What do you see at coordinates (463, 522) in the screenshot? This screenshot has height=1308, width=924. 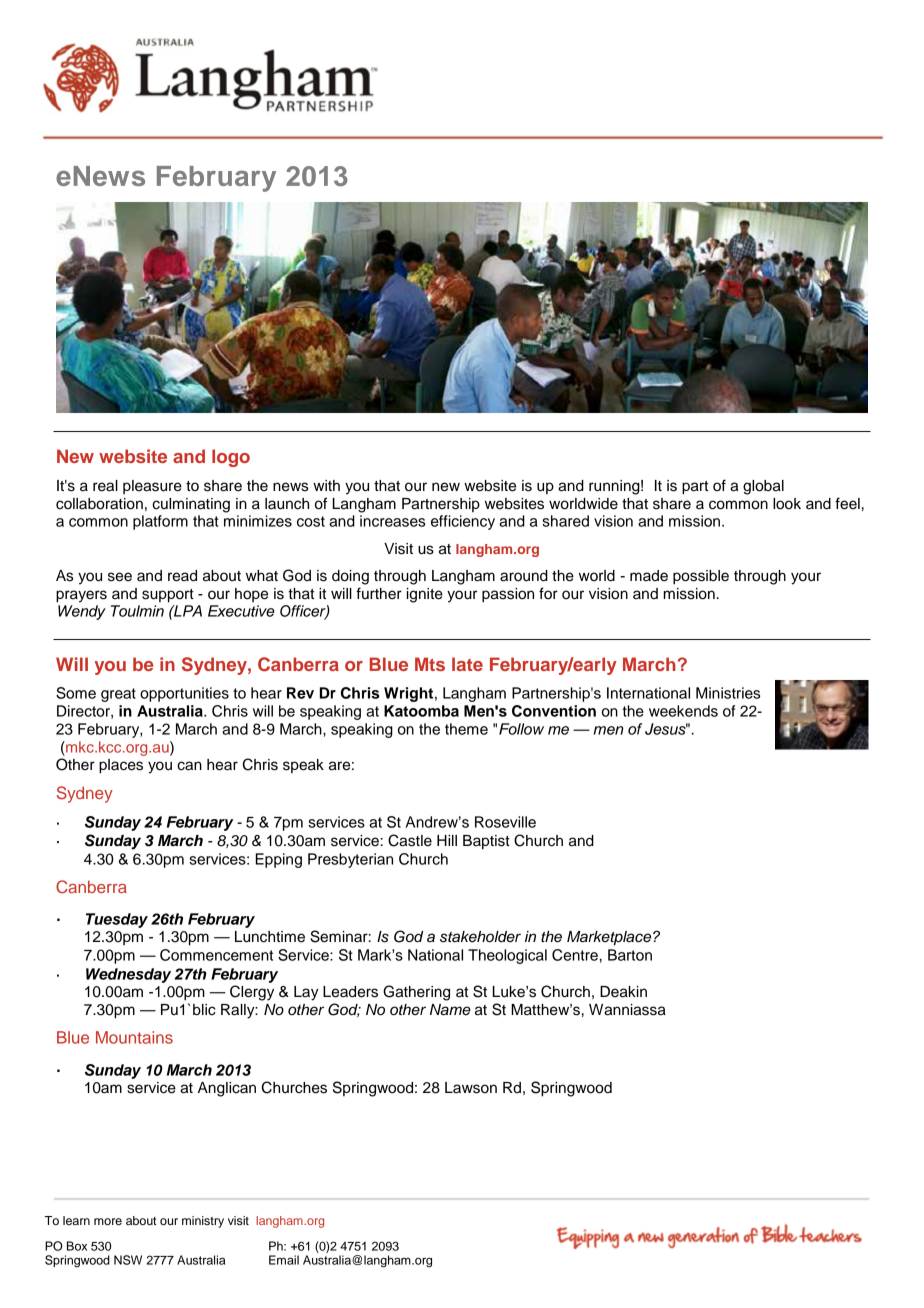 I see `efficiency` at bounding box center [463, 522].
